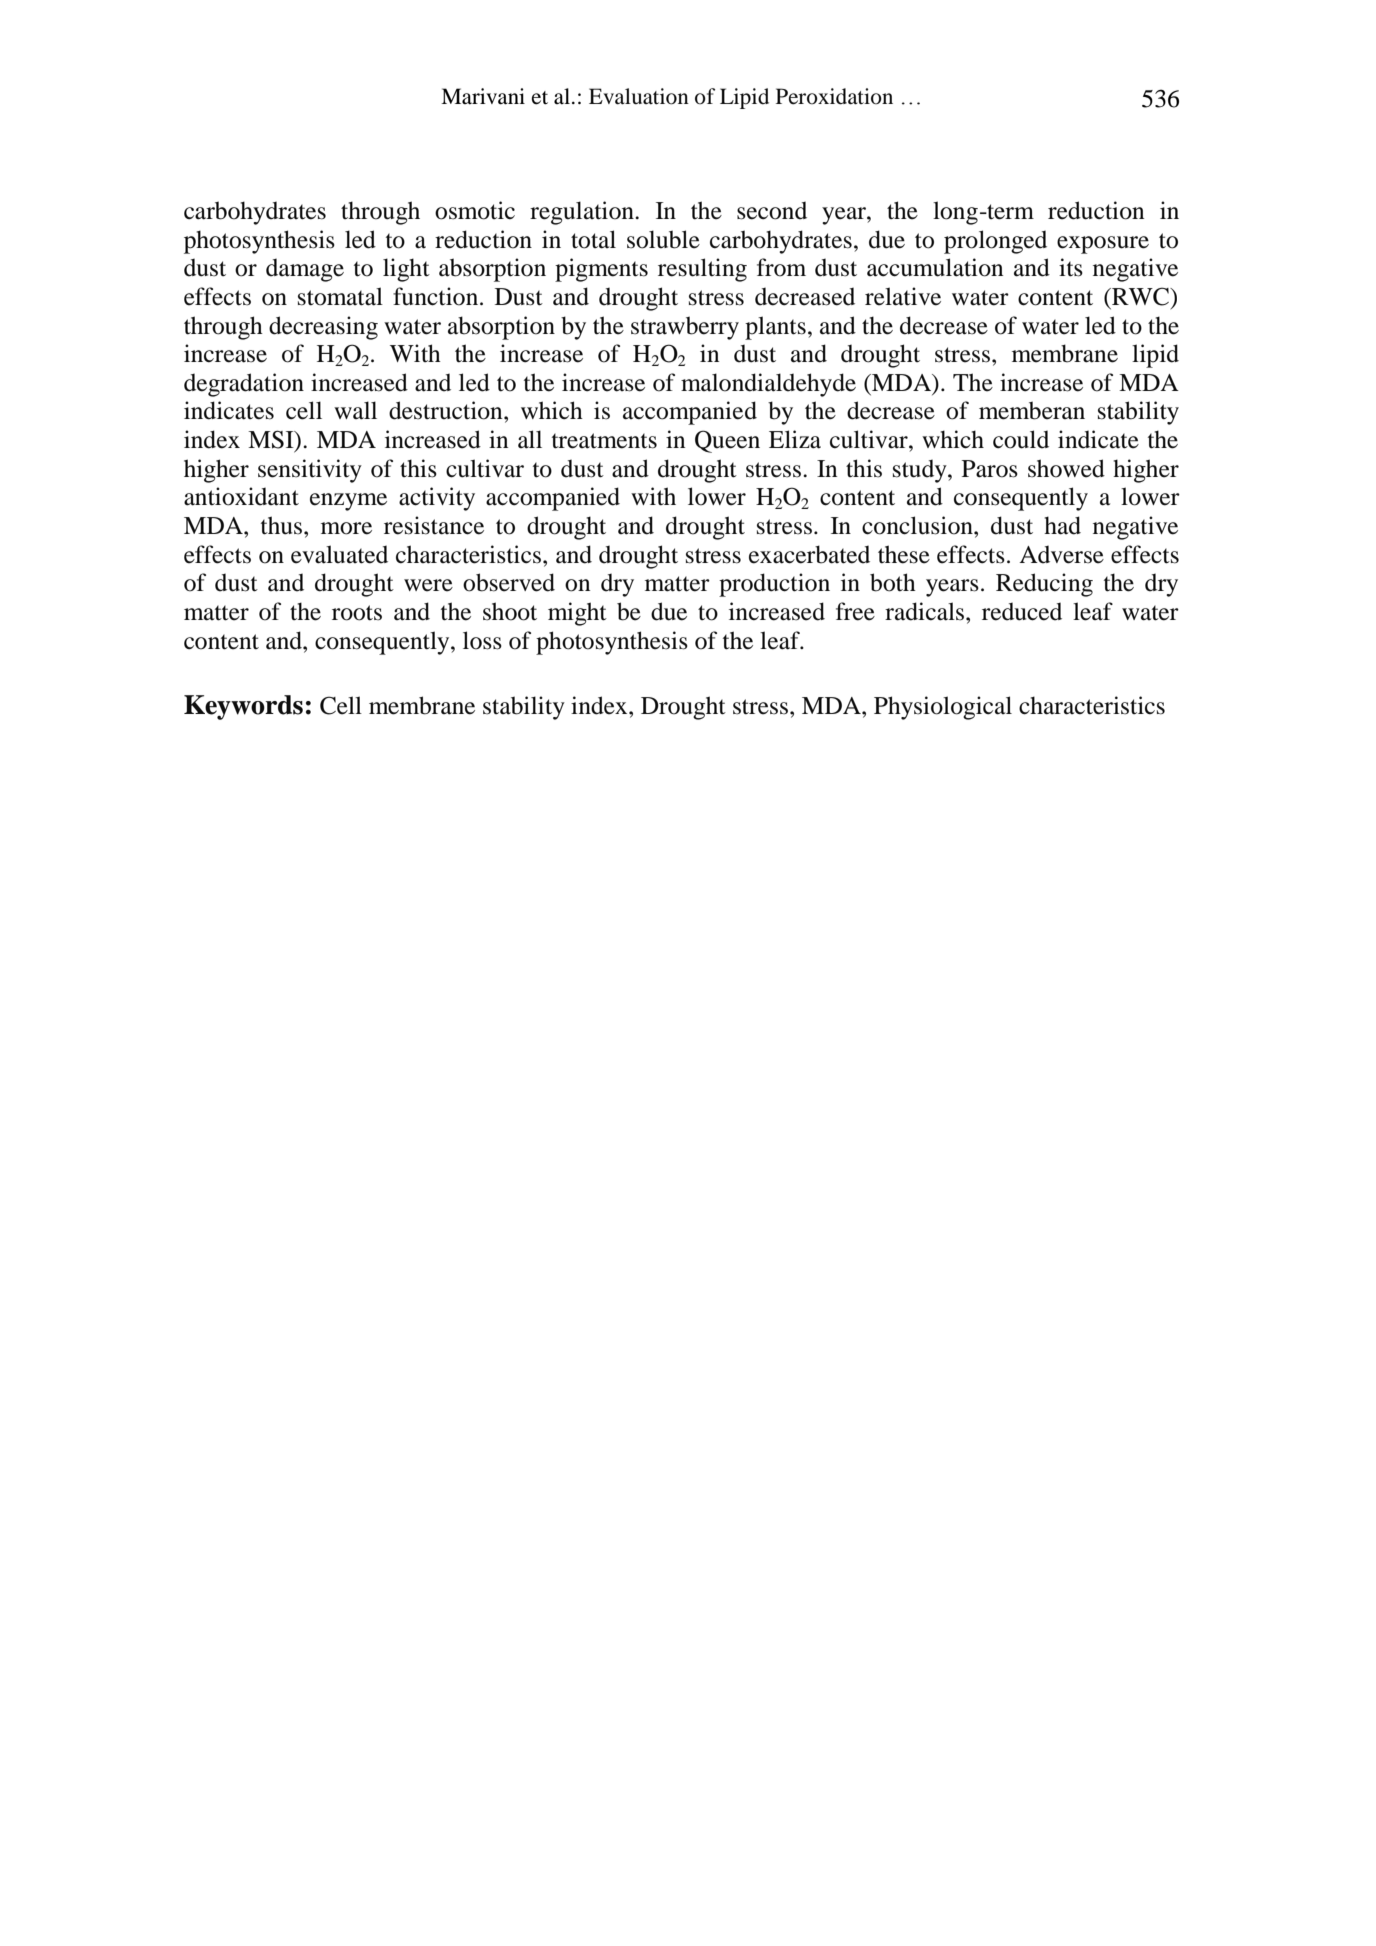  What do you see at coordinates (639, 96) in the document?
I see `Evaluation` at bounding box center [639, 96].
